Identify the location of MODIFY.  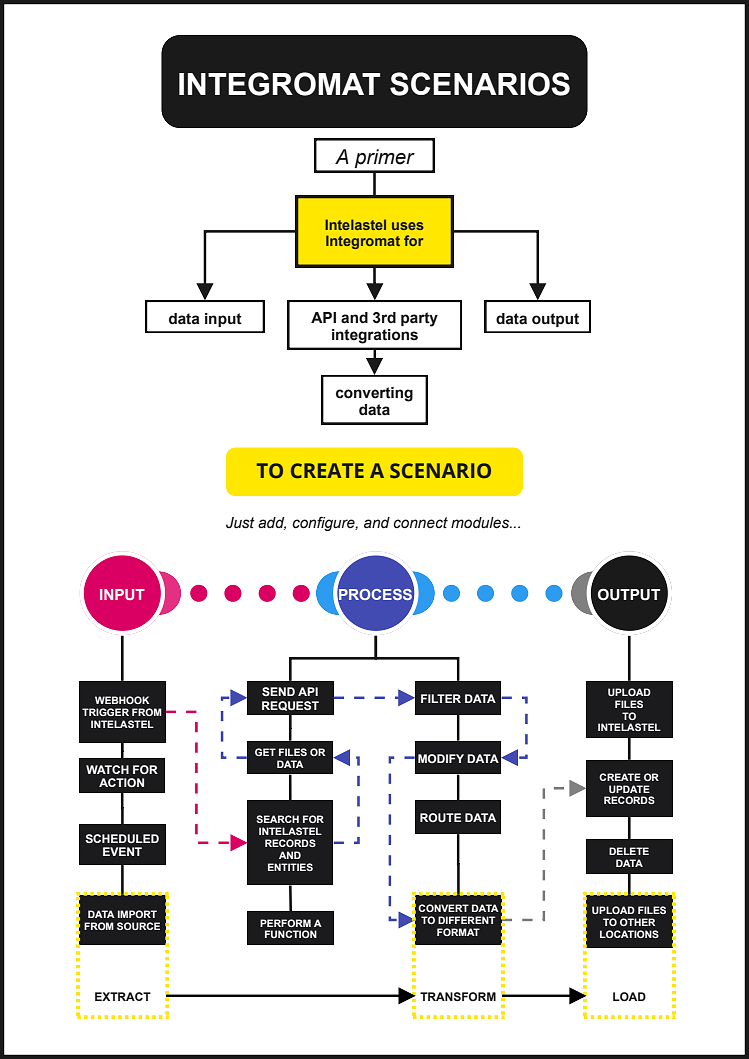
(441, 758).
